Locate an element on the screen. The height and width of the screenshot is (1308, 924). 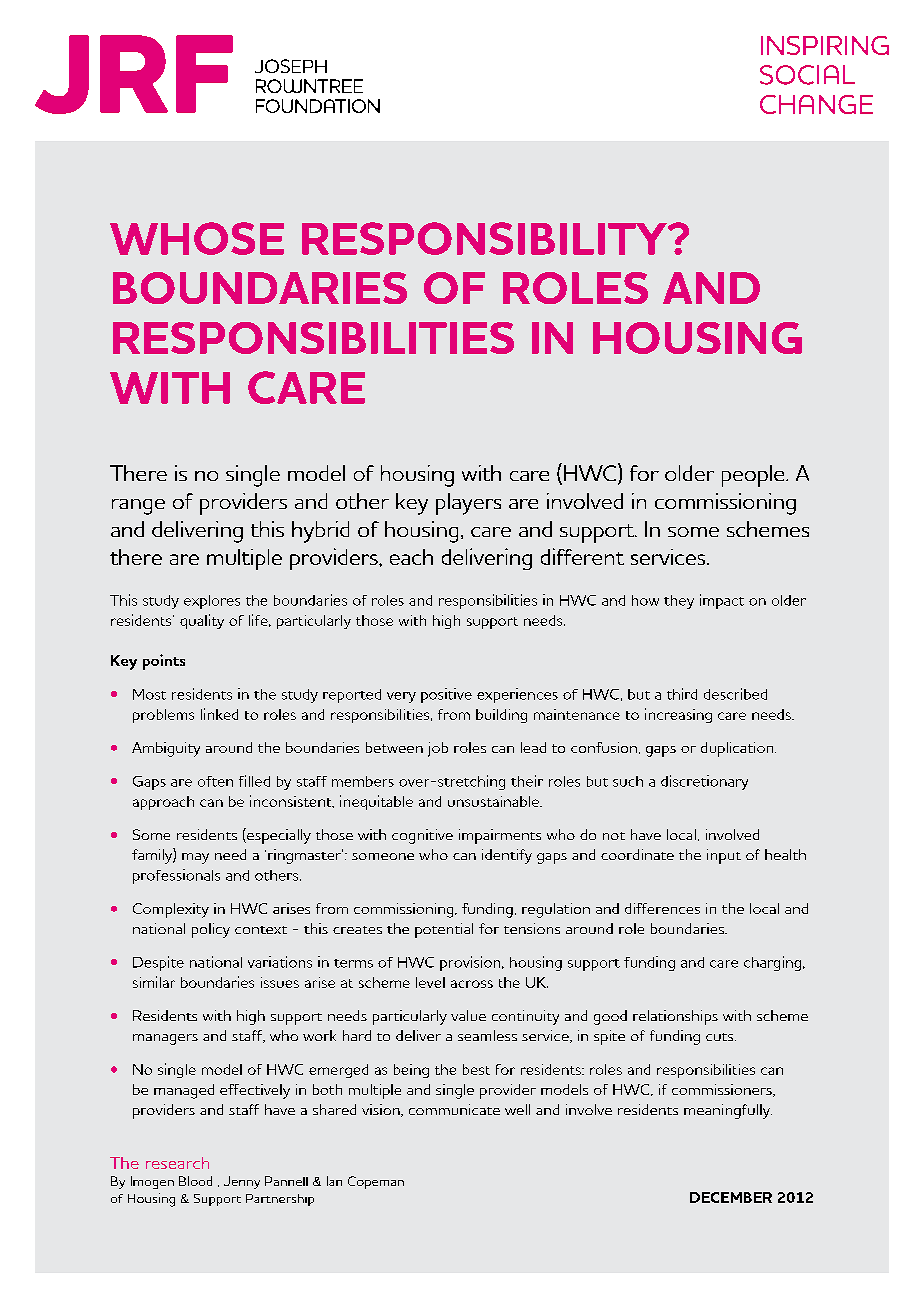
explores is located at coordinates (212, 602).
